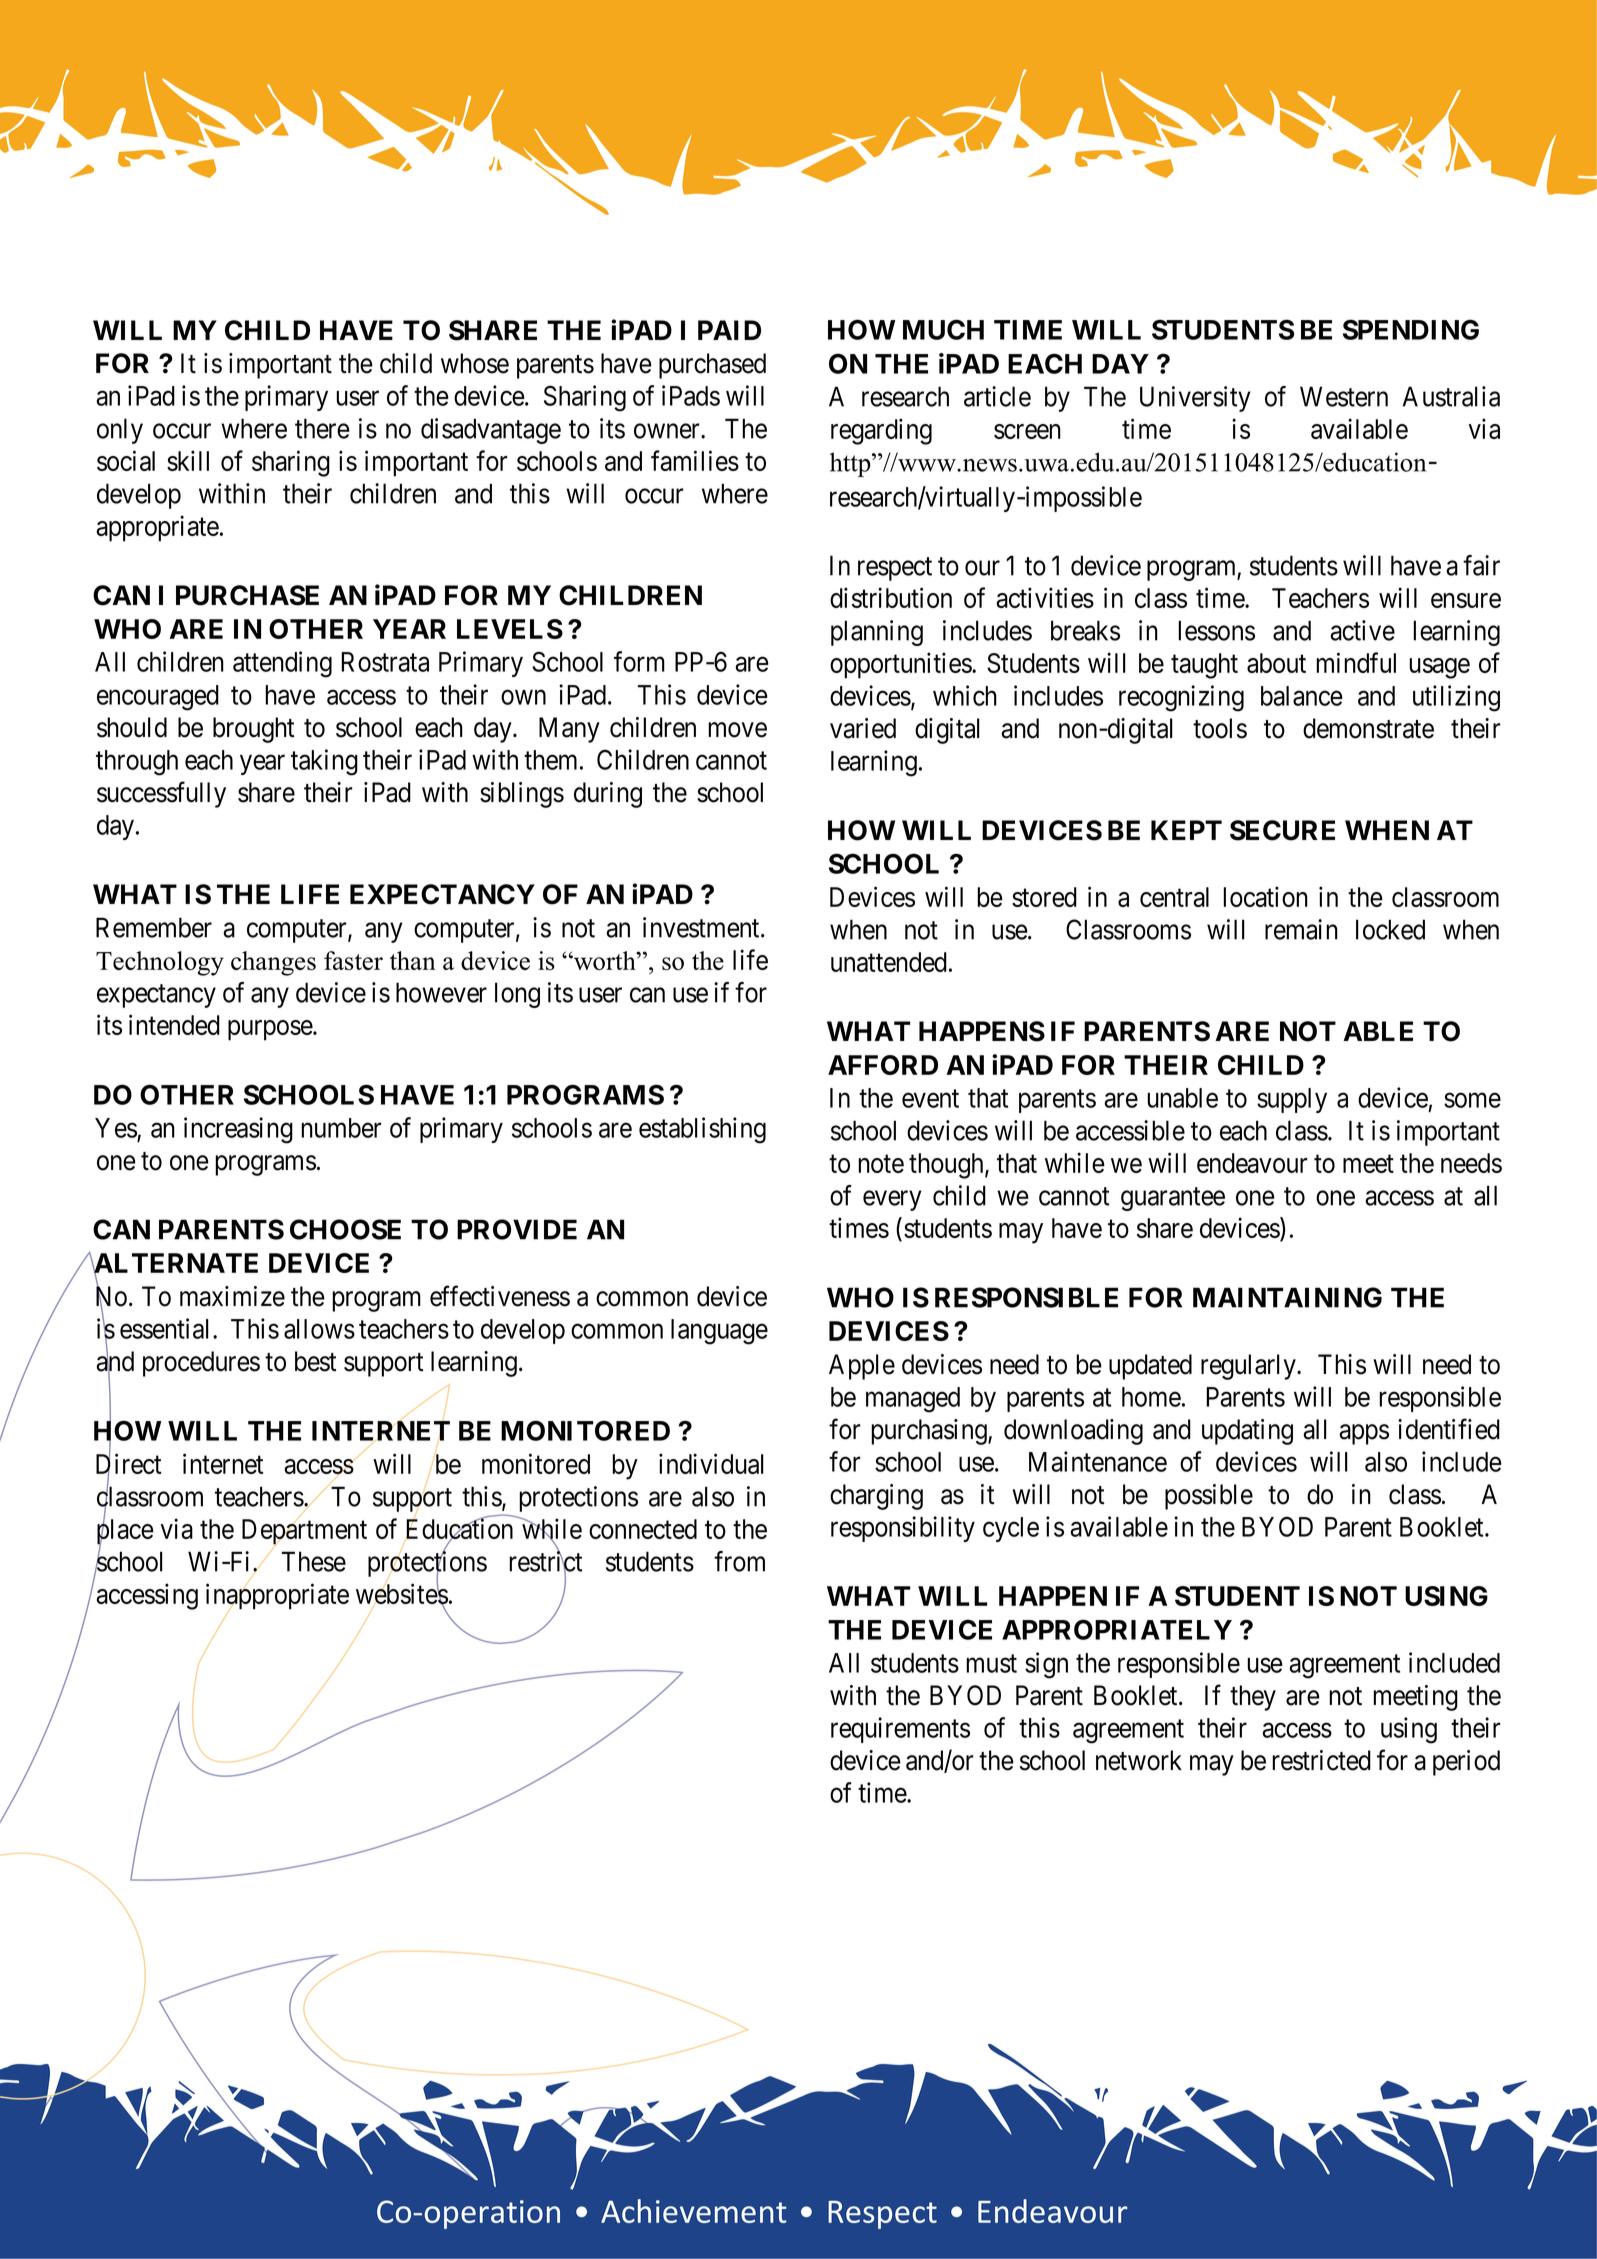 The image size is (1597, 2259). I want to click on changes, so click(273, 963).
